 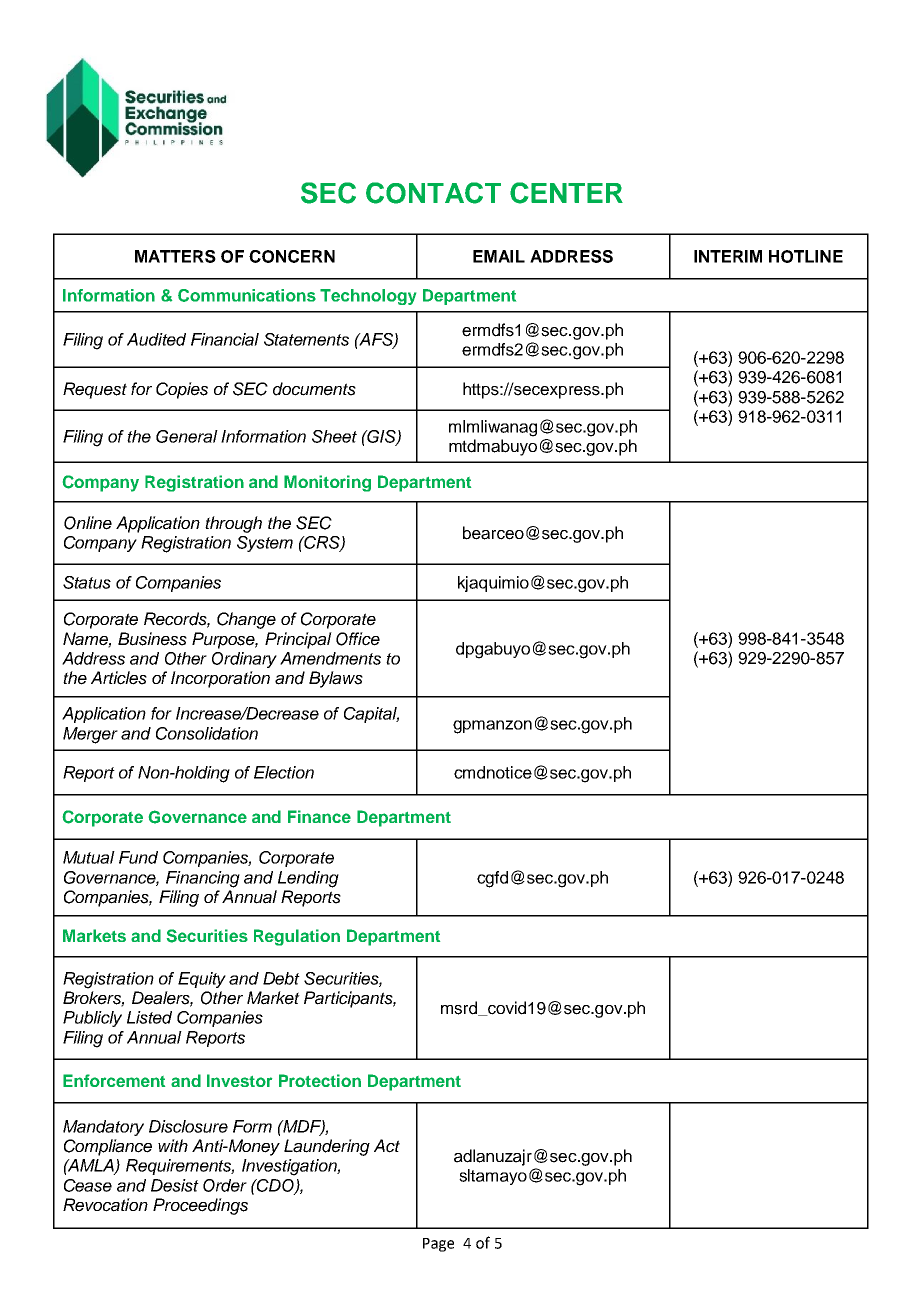 I want to click on Finance, so click(x=319, y=816).
